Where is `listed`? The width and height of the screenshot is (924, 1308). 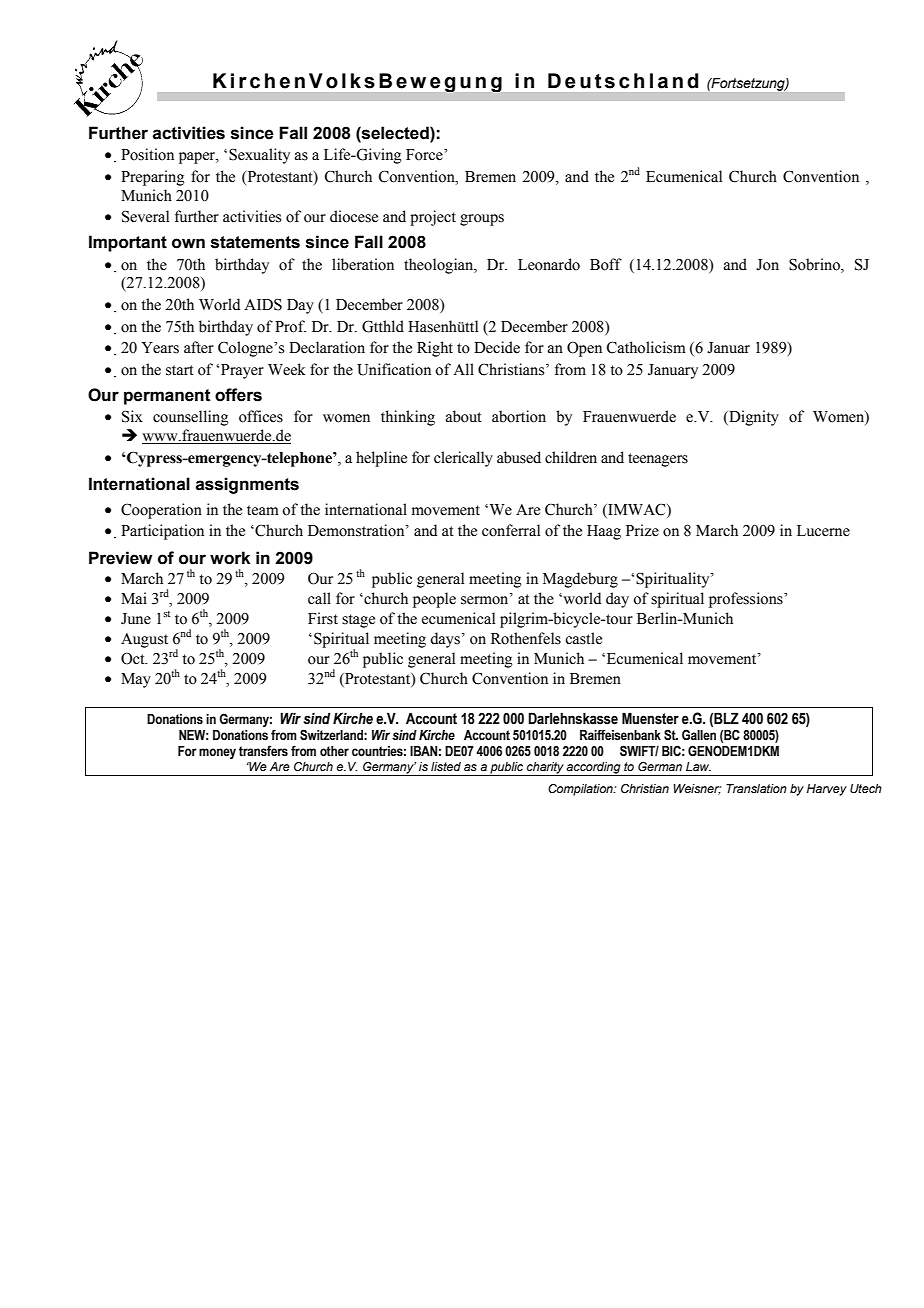
listed is located at coordinates (446, 766).
